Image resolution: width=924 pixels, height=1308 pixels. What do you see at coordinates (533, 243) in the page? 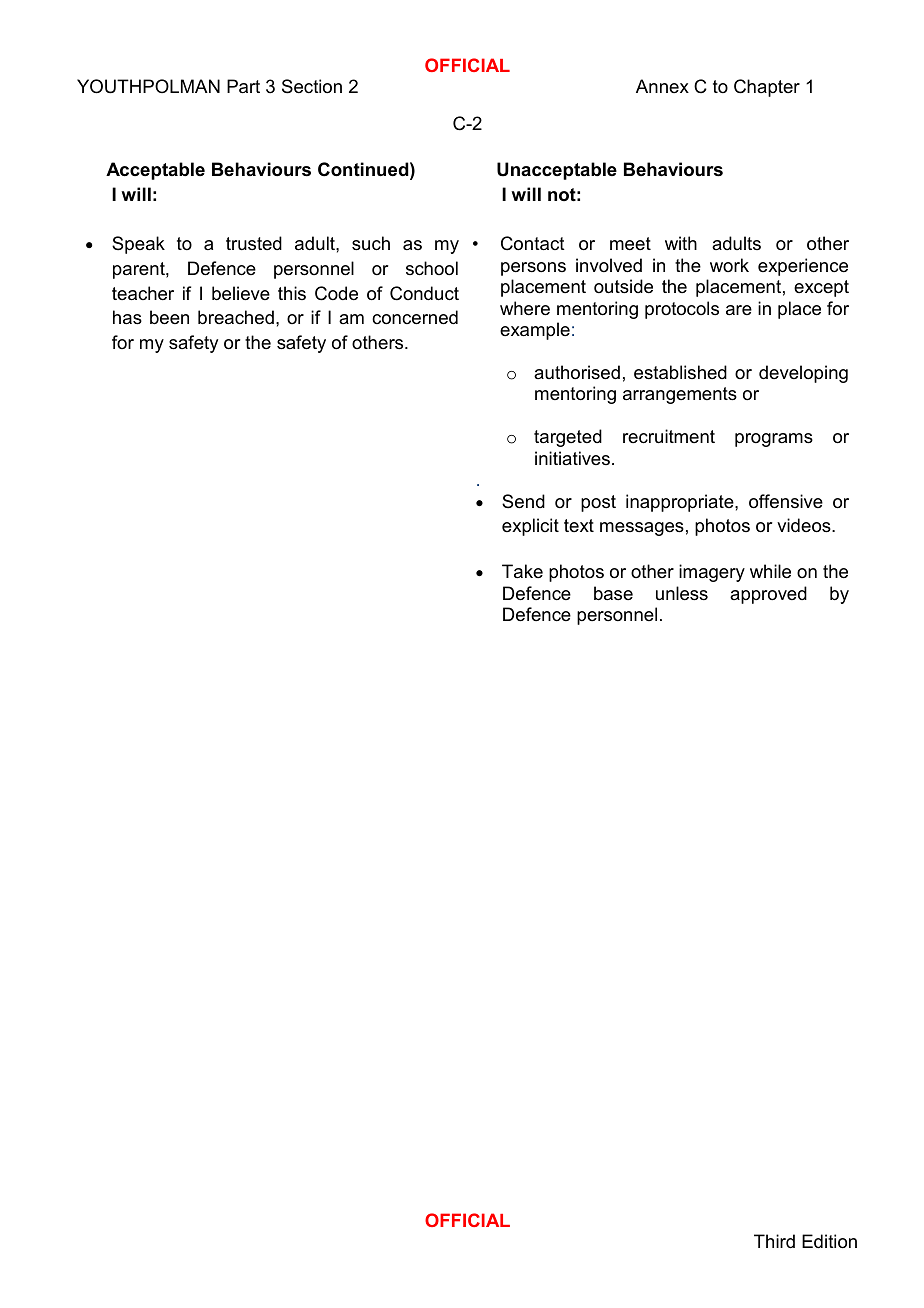
I see `Contact` at bounding box center [533, 243].
